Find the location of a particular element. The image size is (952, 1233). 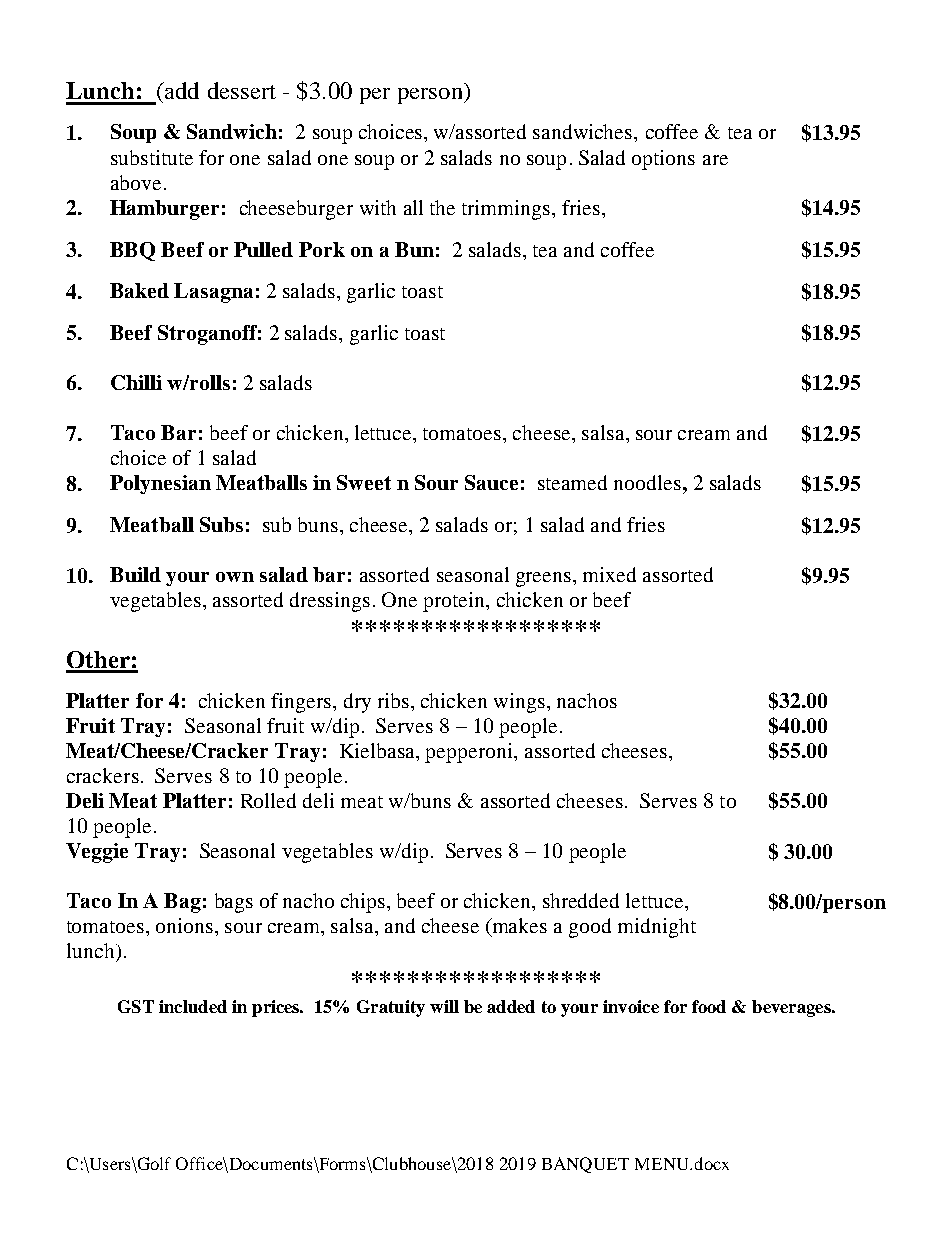

protein is located at coordinates (455, 602).
